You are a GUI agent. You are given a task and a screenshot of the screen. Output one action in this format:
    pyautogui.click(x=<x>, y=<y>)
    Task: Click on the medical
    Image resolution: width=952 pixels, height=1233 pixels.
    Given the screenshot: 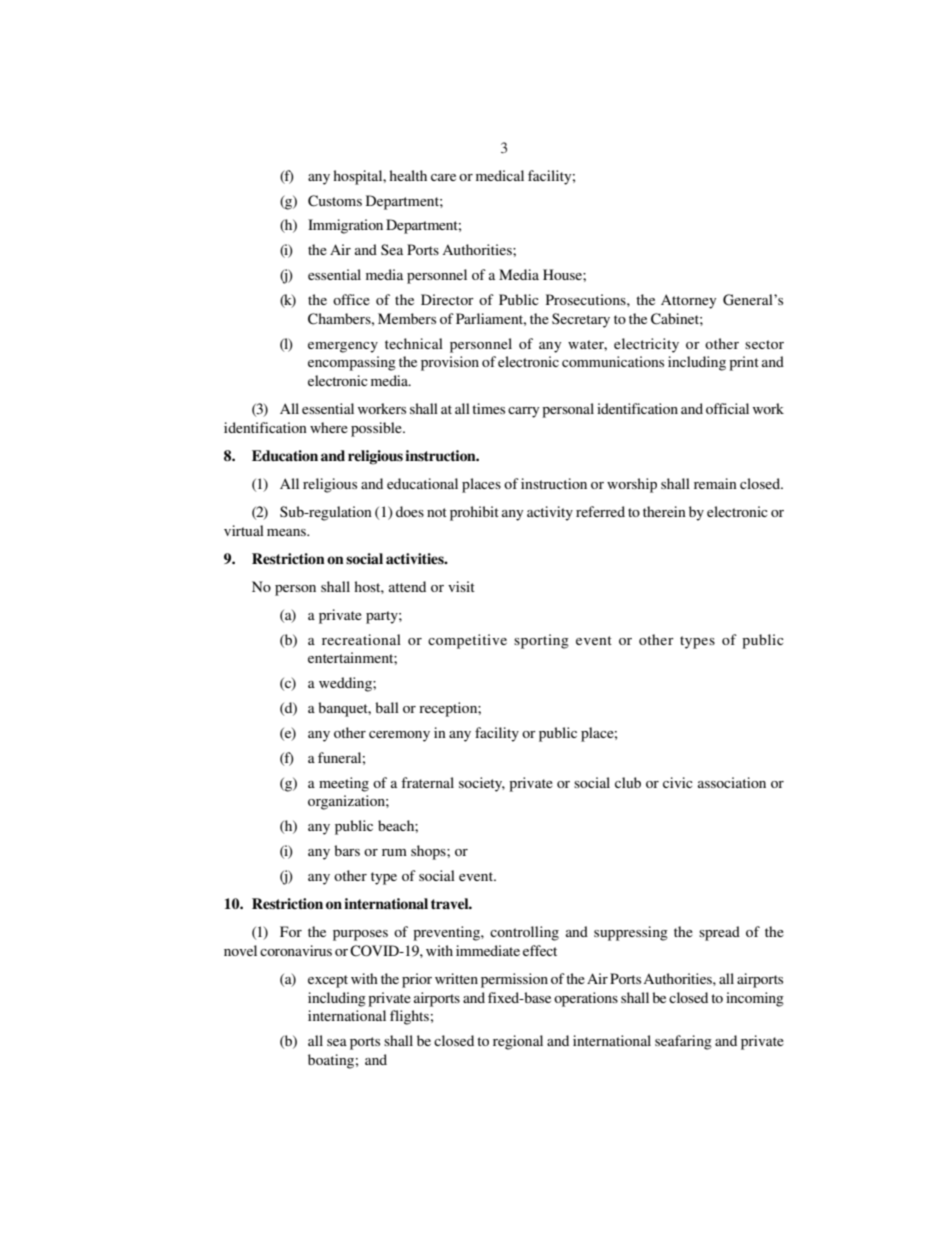 What is the action you would take?
    pyautogui.click(x=500, y=175)
